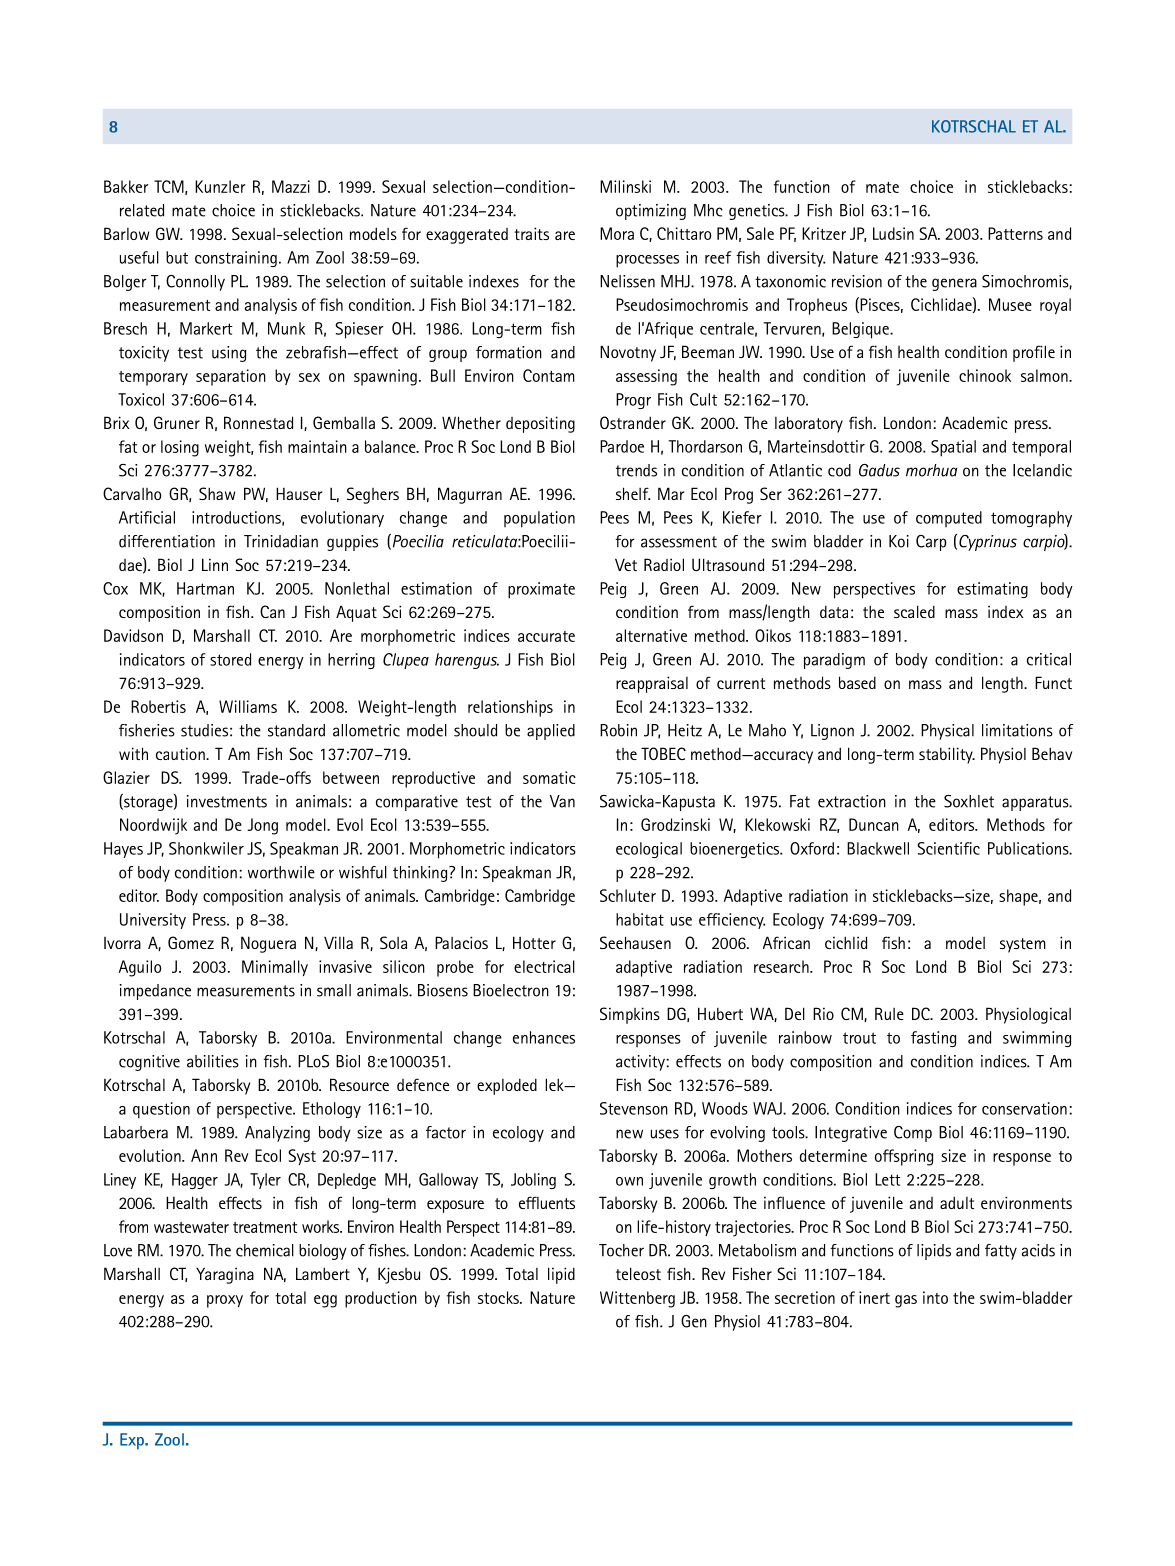 The width and height of the image is (1175, 1566). What do you see at coordinates (617, 233) in the image?
I see `Mora` at bounding box center [617, 233].
